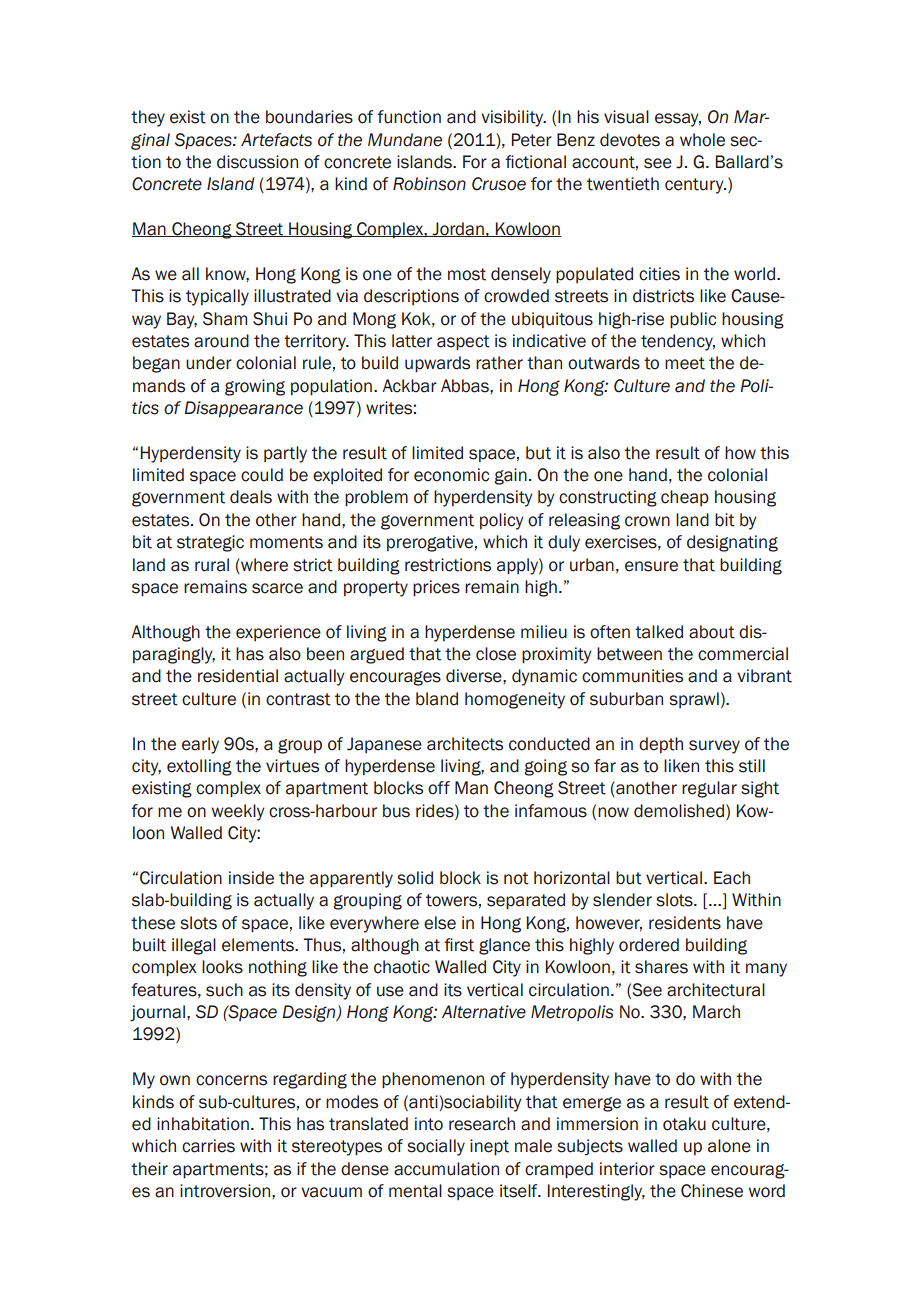 The width and height of the screenshot is (924, 1308). What do you see at coordinates (436, 1147) in the screenshot?
I see `socially` at bounding box center [436, 1147].
